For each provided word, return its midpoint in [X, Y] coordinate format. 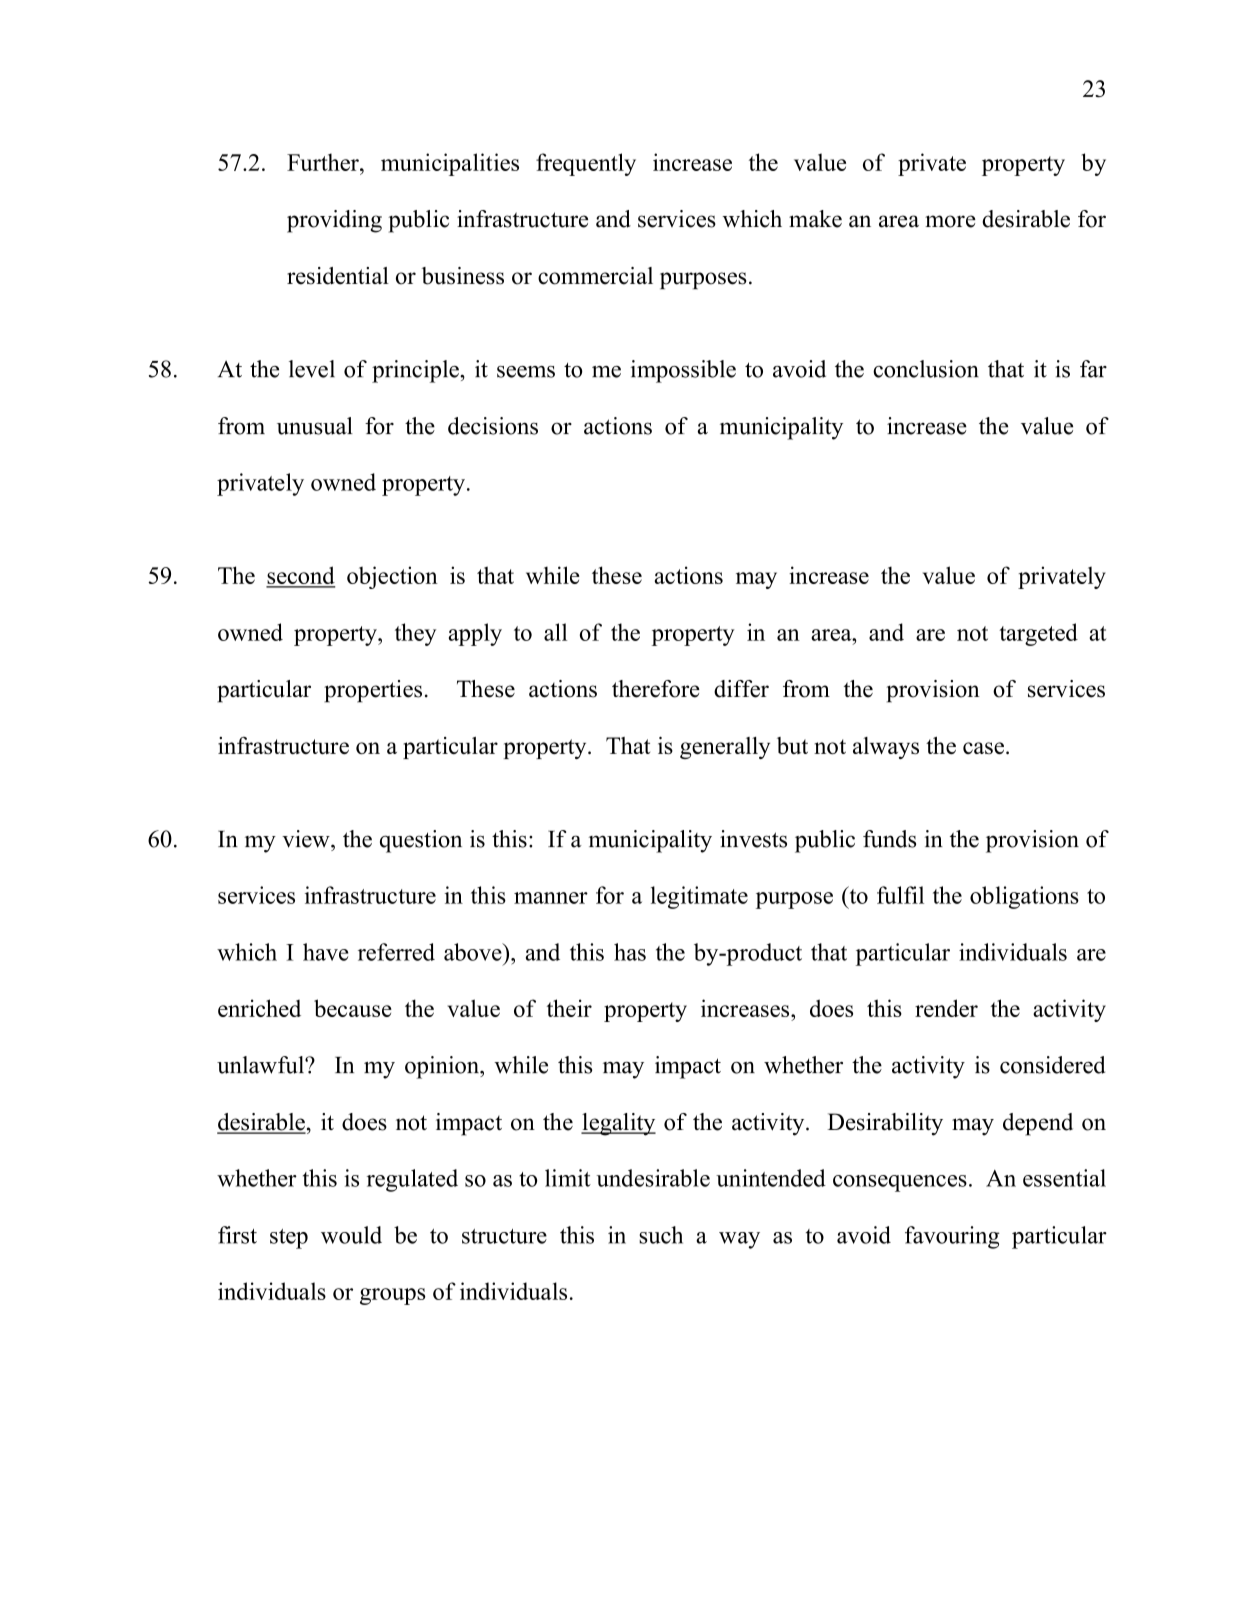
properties [373, 691]
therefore [656, 689]
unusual [315, 426]
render [946, 1008]
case [983, 748]
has [630, 952]
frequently [586, 164]
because [353, 1008]
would [351, 1235]
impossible [683, 371]
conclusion [926, 369]
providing [334, 221]
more [950, 221]
